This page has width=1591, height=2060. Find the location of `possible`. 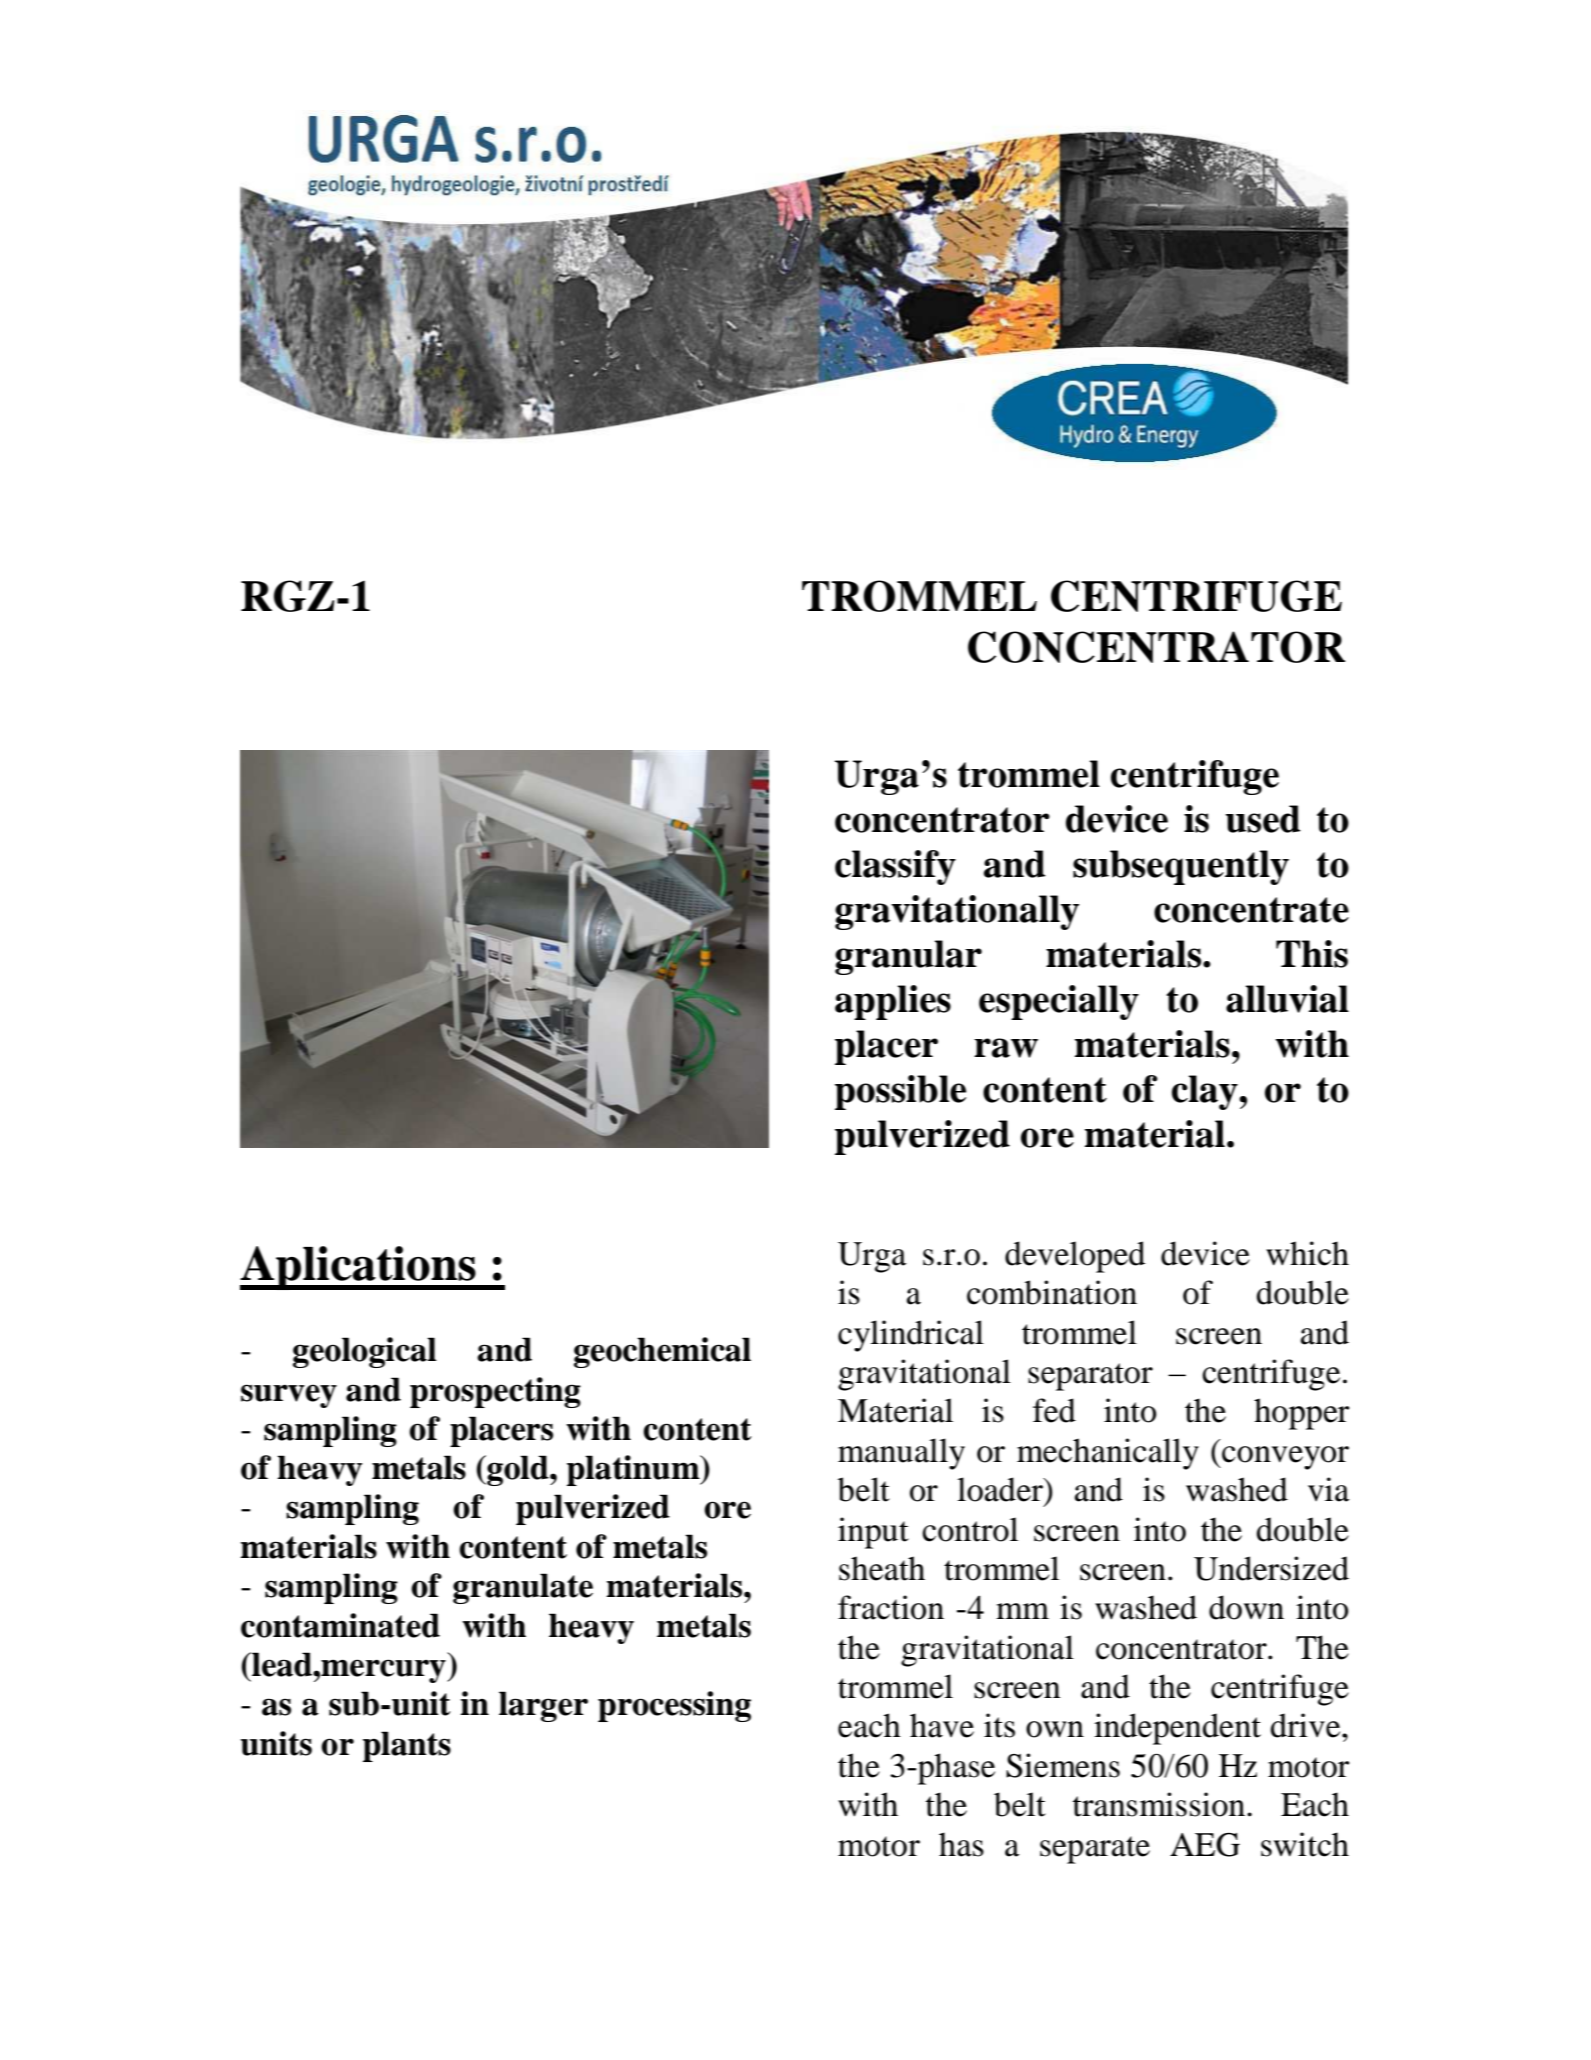

possible is located at coordinates (900, 1092).
